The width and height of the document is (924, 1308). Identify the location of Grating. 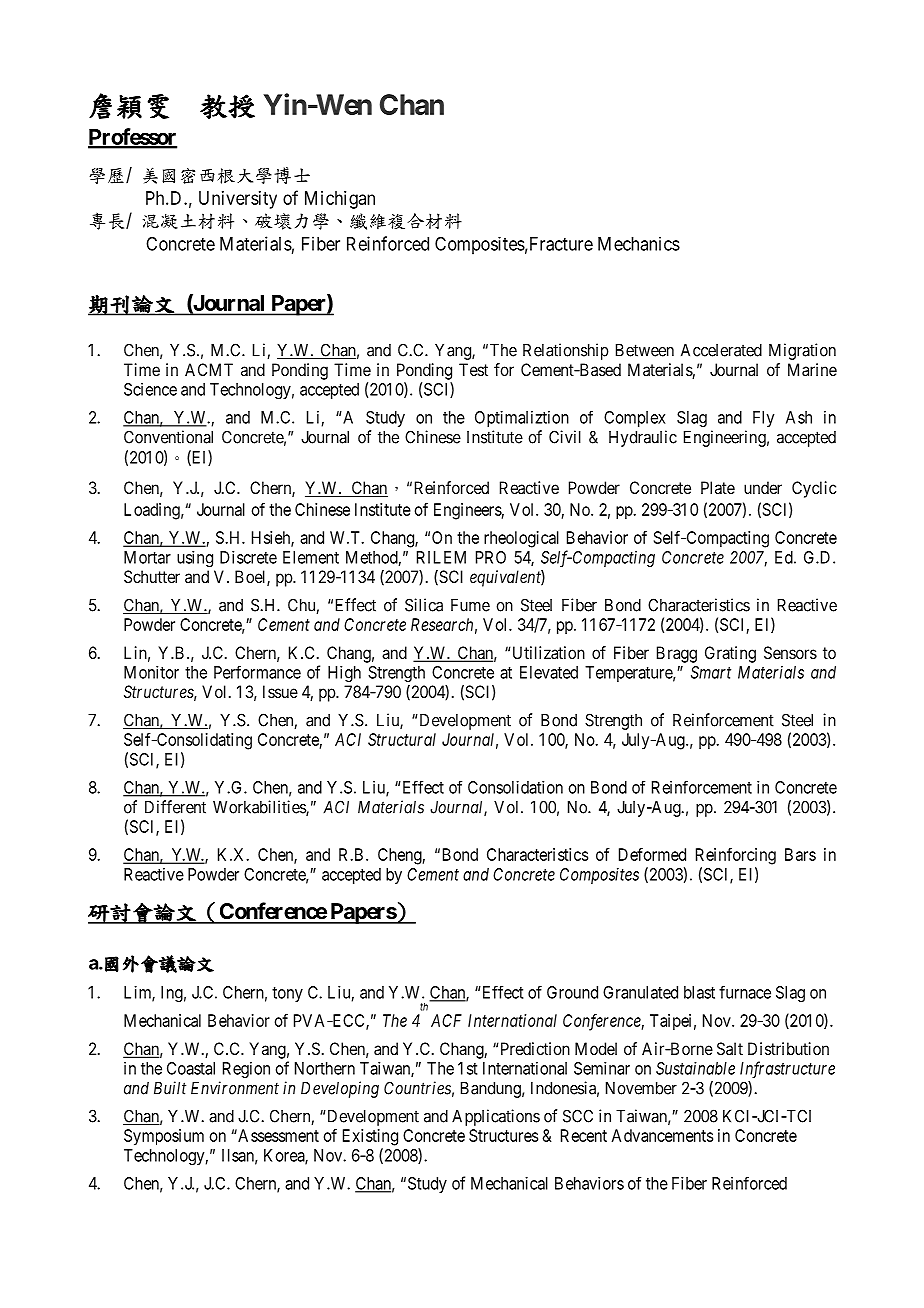
(730, 654).
